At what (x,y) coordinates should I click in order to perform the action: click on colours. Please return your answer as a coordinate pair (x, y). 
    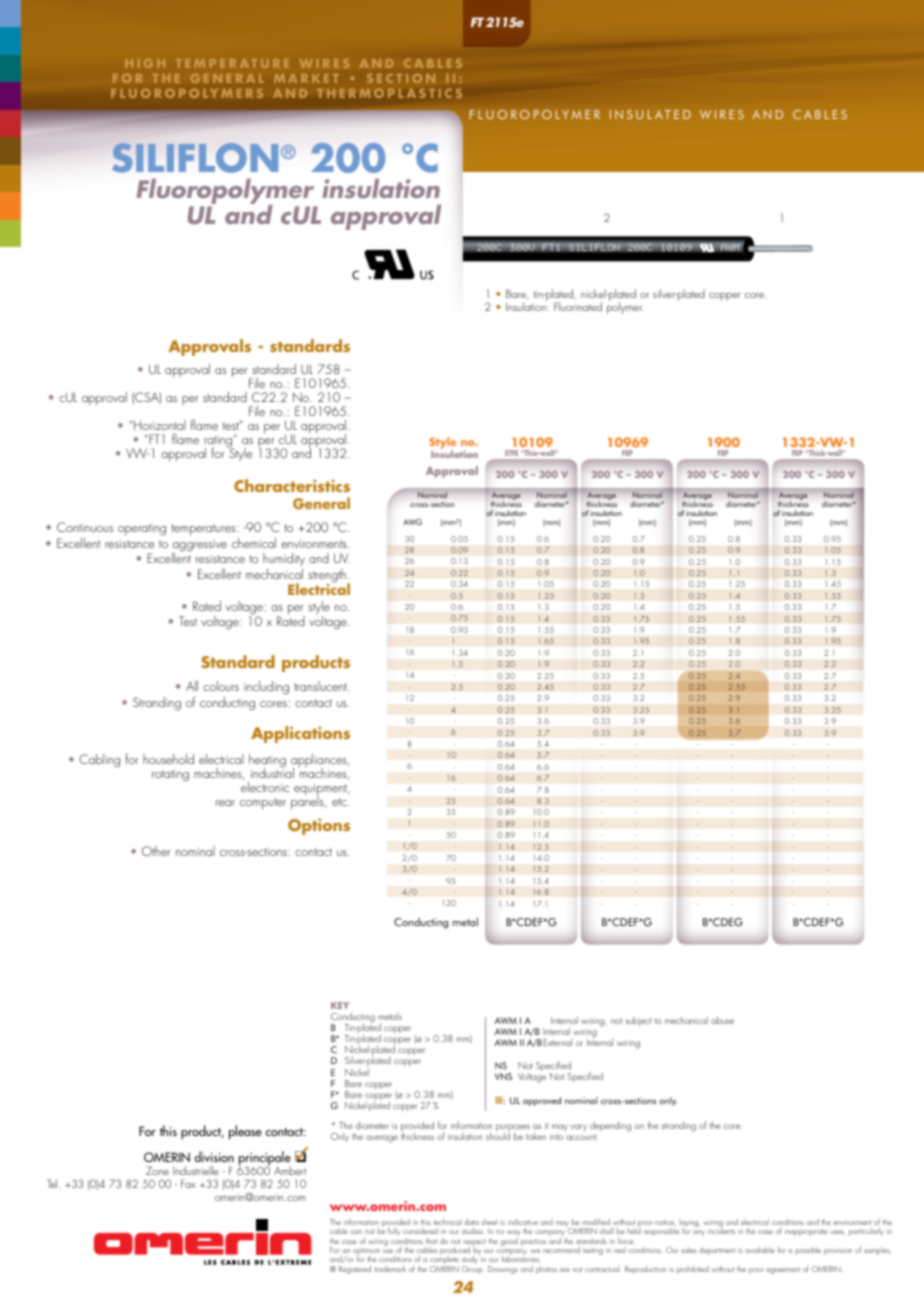
    Looking at the image, I should click on (221, 686).
